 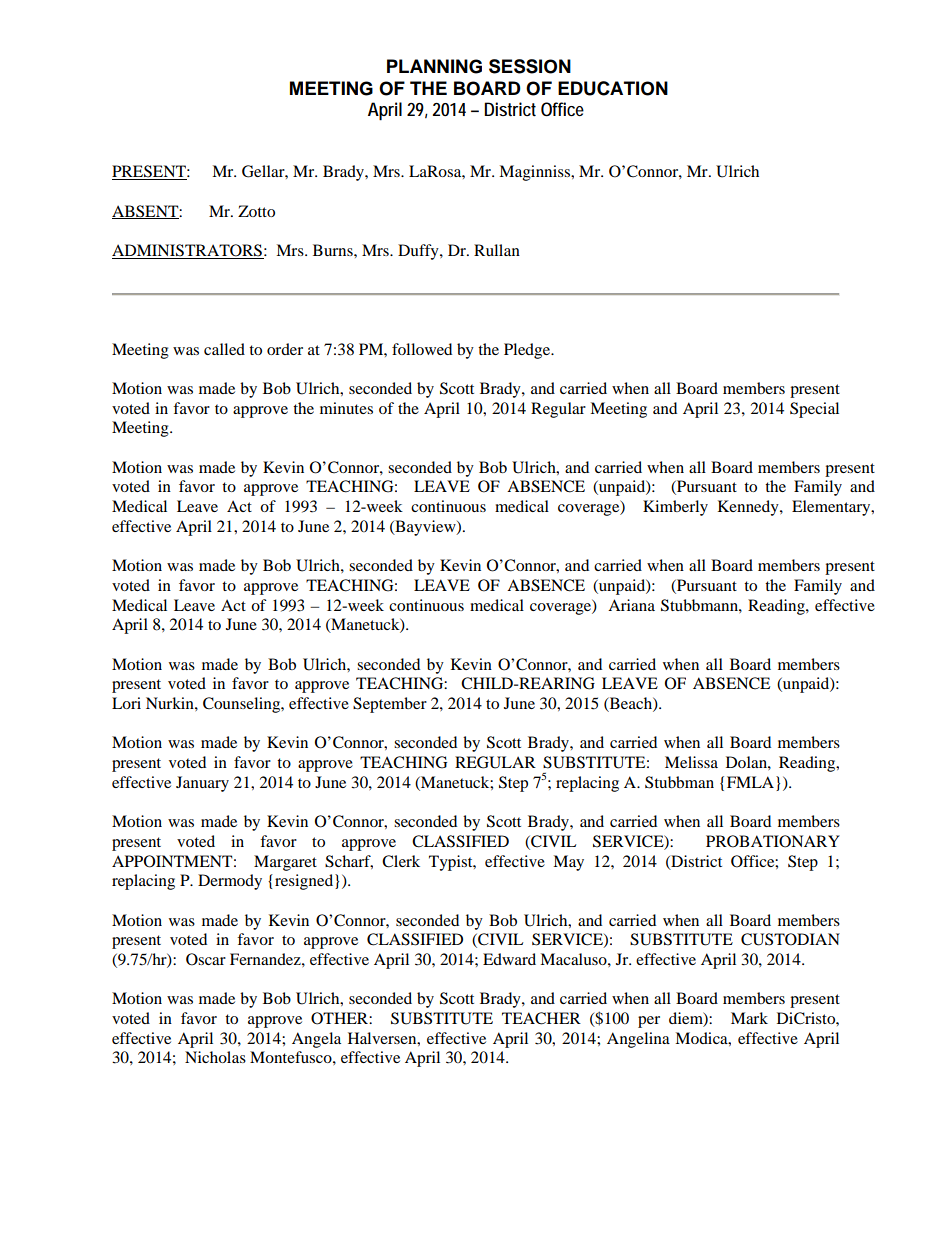 I want to click on Lori, so click(x=126, y=703).
